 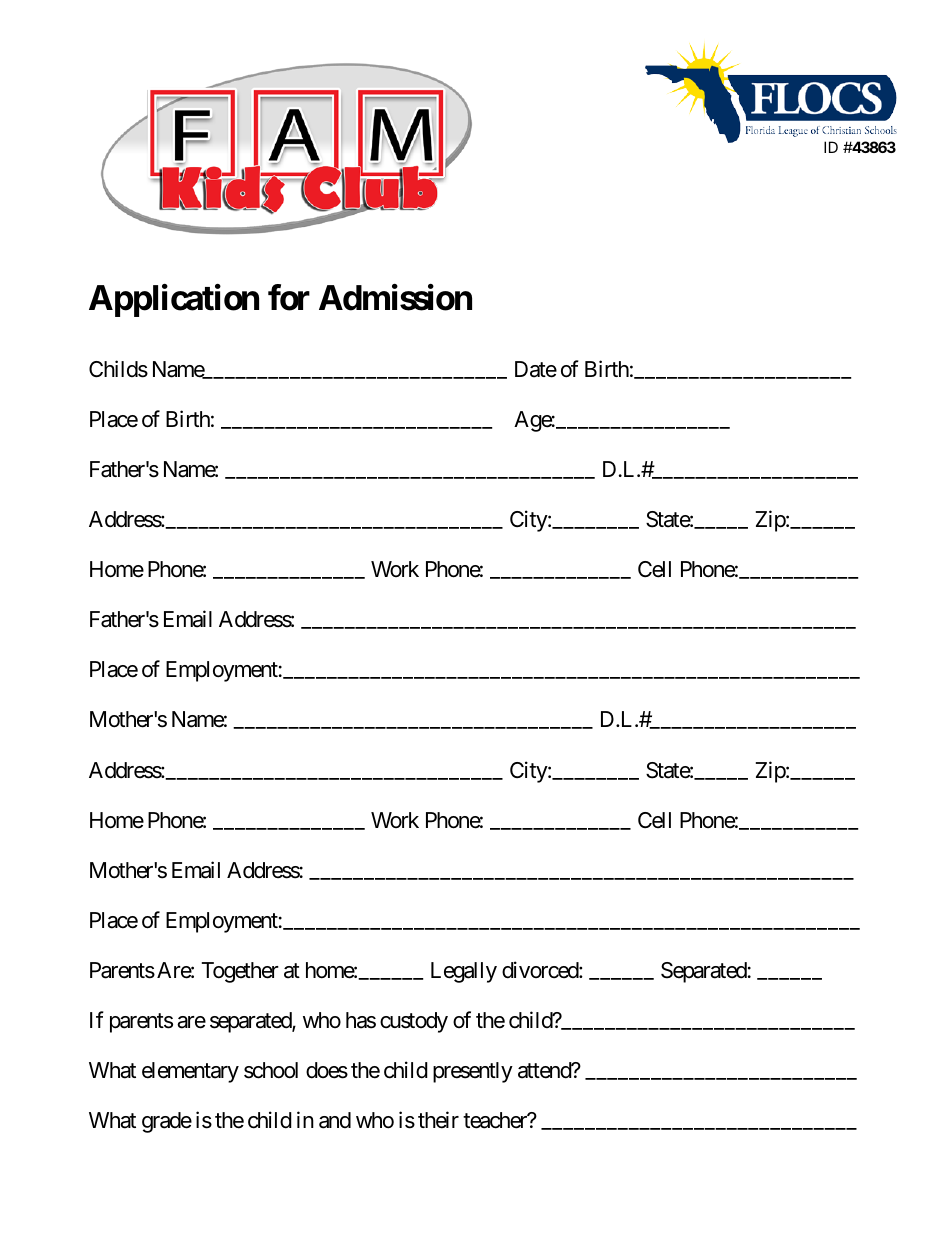 What do you see at coordinates (395, 297) in the screenshot?
I see `Admission` at bounding box center [395, 297].
